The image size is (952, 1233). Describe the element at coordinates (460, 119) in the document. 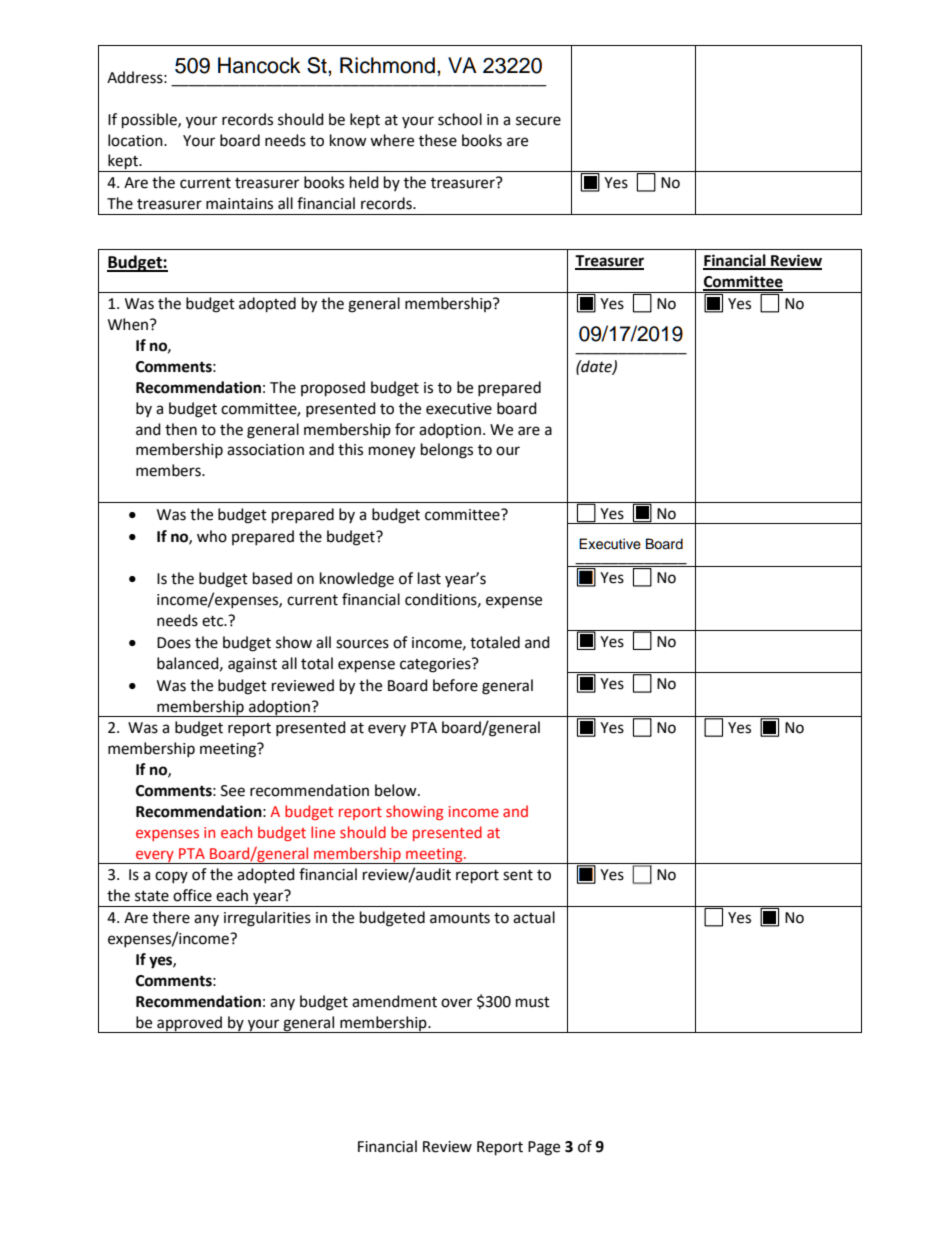

I see `school` at that location.
